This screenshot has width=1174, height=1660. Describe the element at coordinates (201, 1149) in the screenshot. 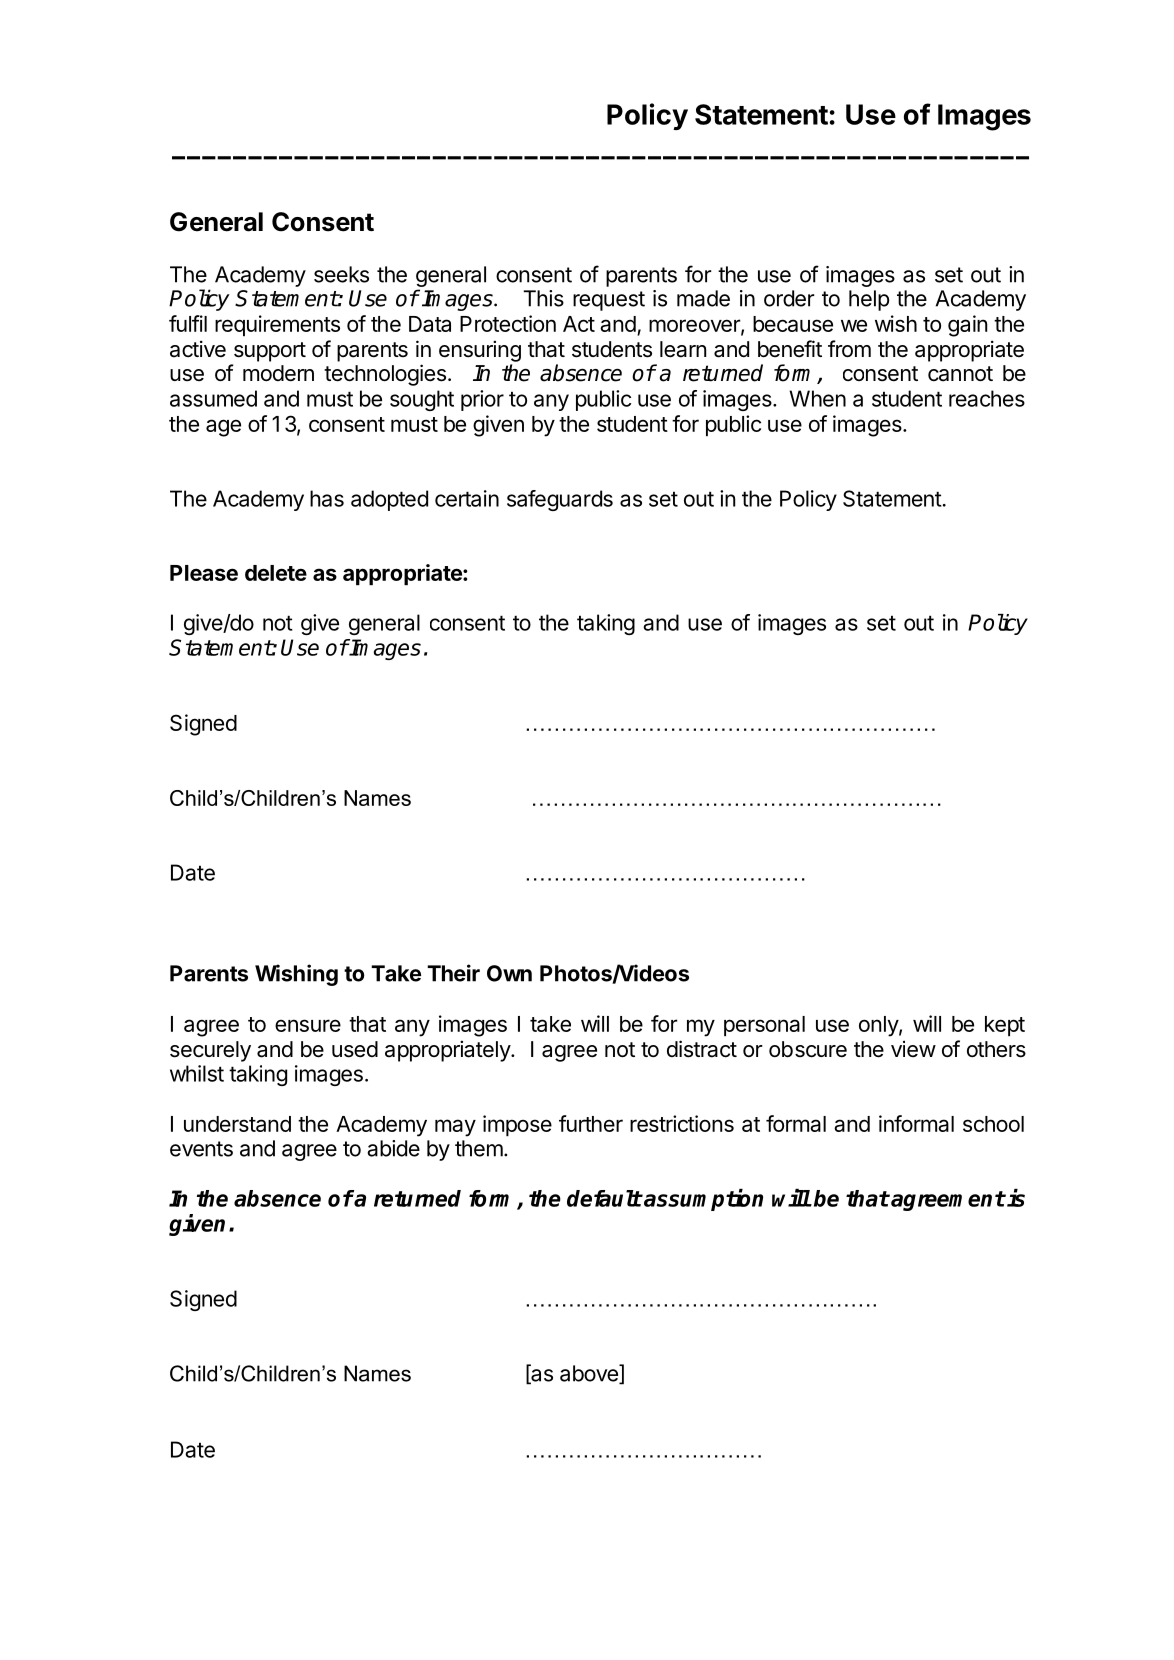

I see `events` at that location.
